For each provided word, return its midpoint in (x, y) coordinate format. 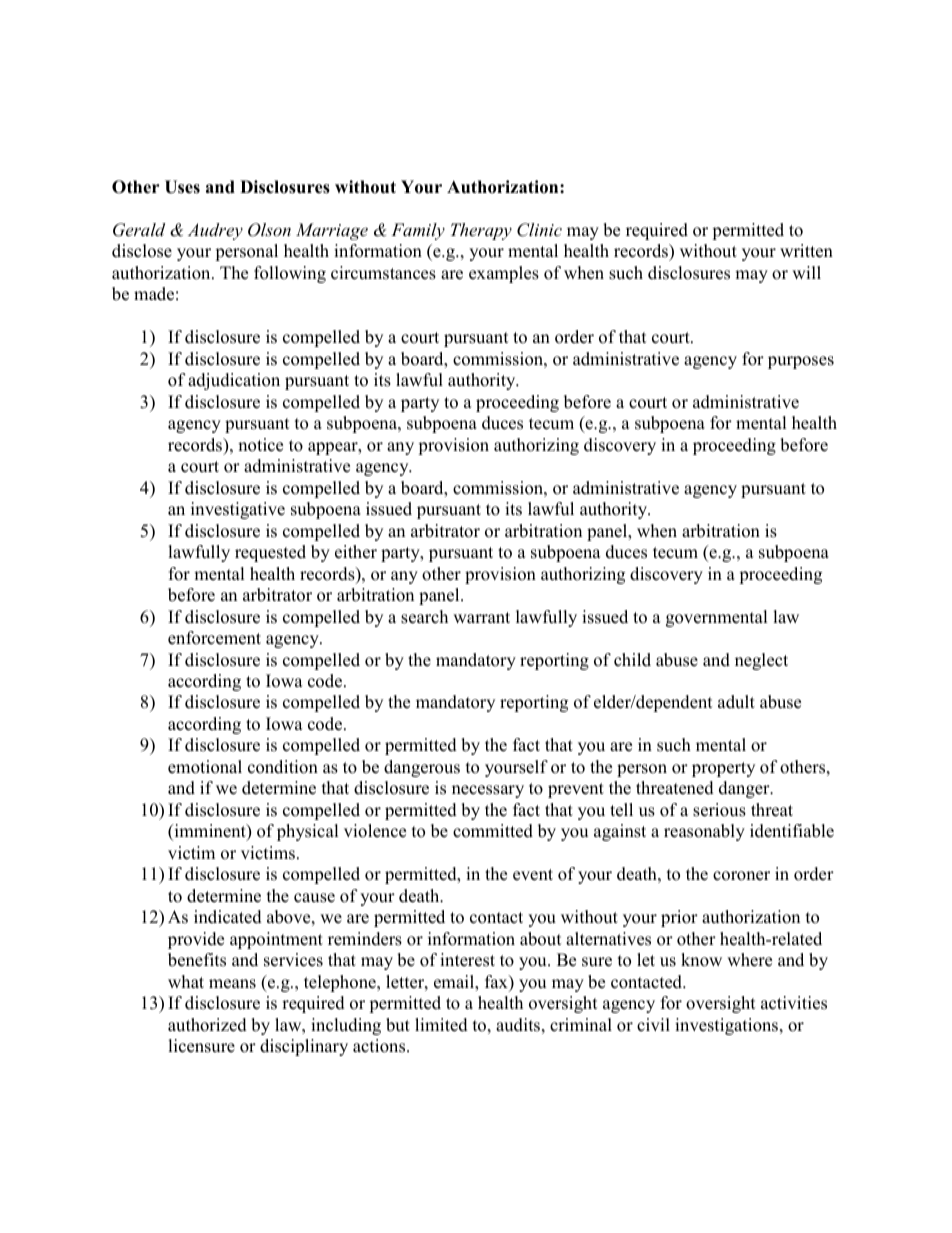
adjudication (234, 381)
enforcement (214, 638)
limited (441, 1025)
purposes (801, 362)
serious (719, 810)
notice (260, 445)
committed (493, 831)
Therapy (481, 231)
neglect (761, 661)
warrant (481, 617)
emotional (205, 767)
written (806, 251)
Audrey (215, 231)
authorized (207, 1025)
